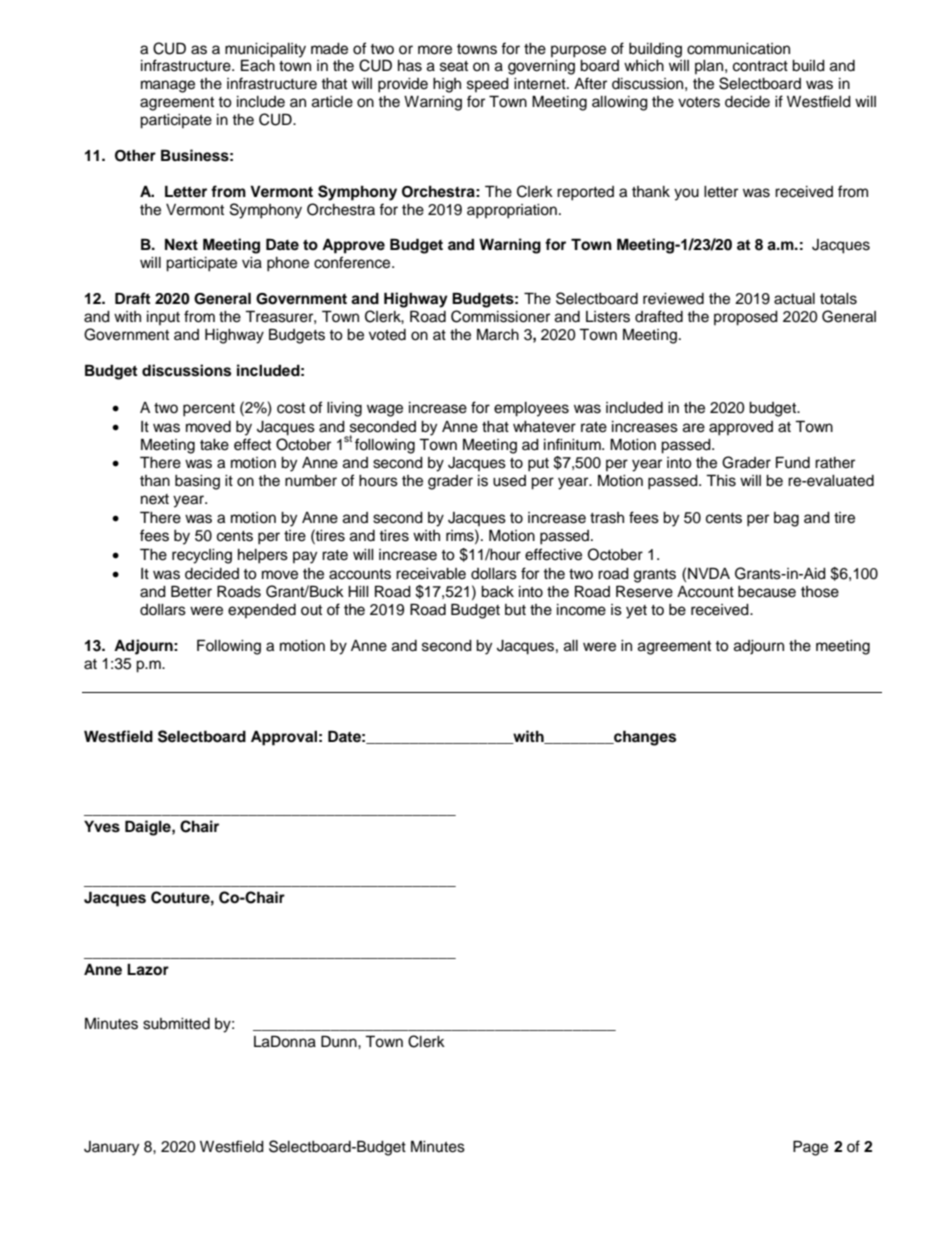 The height and width of the screenshot is (1233, 952). What do you see at coordinates (168, 86) in the screenshot?
I see `manage` at bounding box center [168, 86].
